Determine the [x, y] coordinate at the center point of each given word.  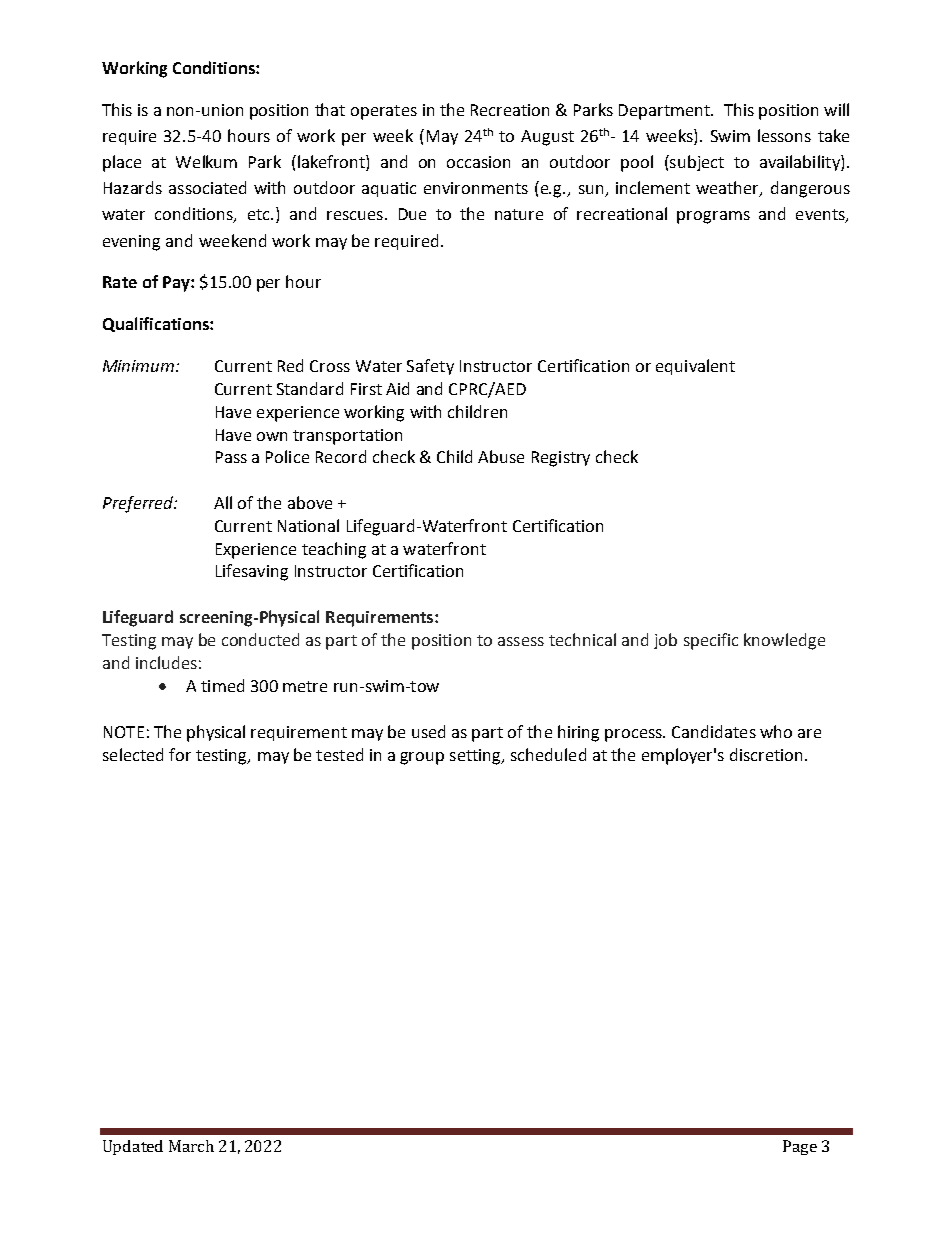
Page [800, 1147]
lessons [784, 135]
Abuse [501, 456]
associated [207, 187]
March [191, 1146]
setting [476, 757]
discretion [766, 754]
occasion [478, 162]
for [180, 754]
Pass [231, 457]
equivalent [695, 367]
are [809, 733]
